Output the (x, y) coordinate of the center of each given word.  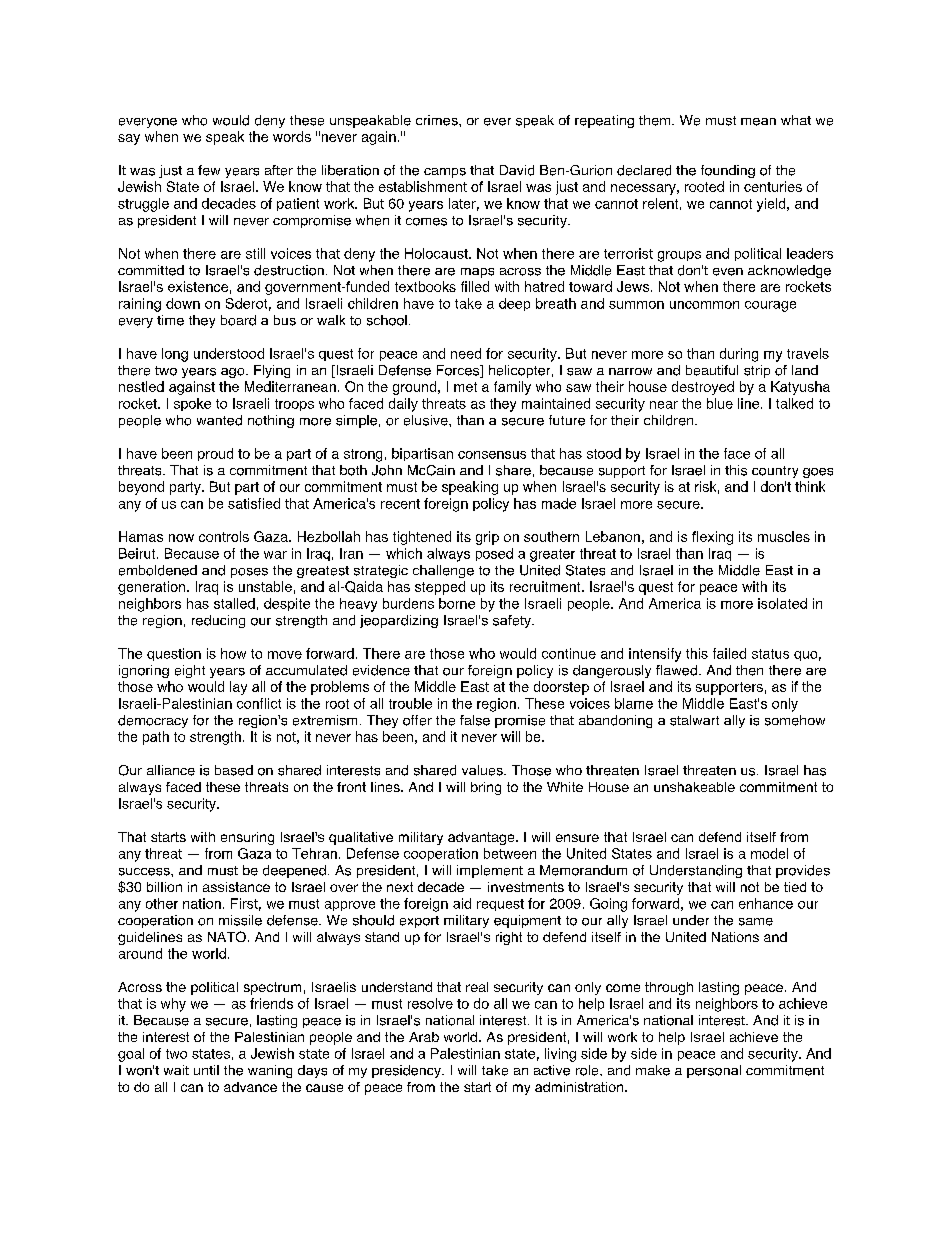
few (209, 170)
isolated (782, 603)
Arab (424, 1037)
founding (728, 171)
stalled (234, 603)
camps (445, 173)
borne (457, 603)
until (206, 1070)
